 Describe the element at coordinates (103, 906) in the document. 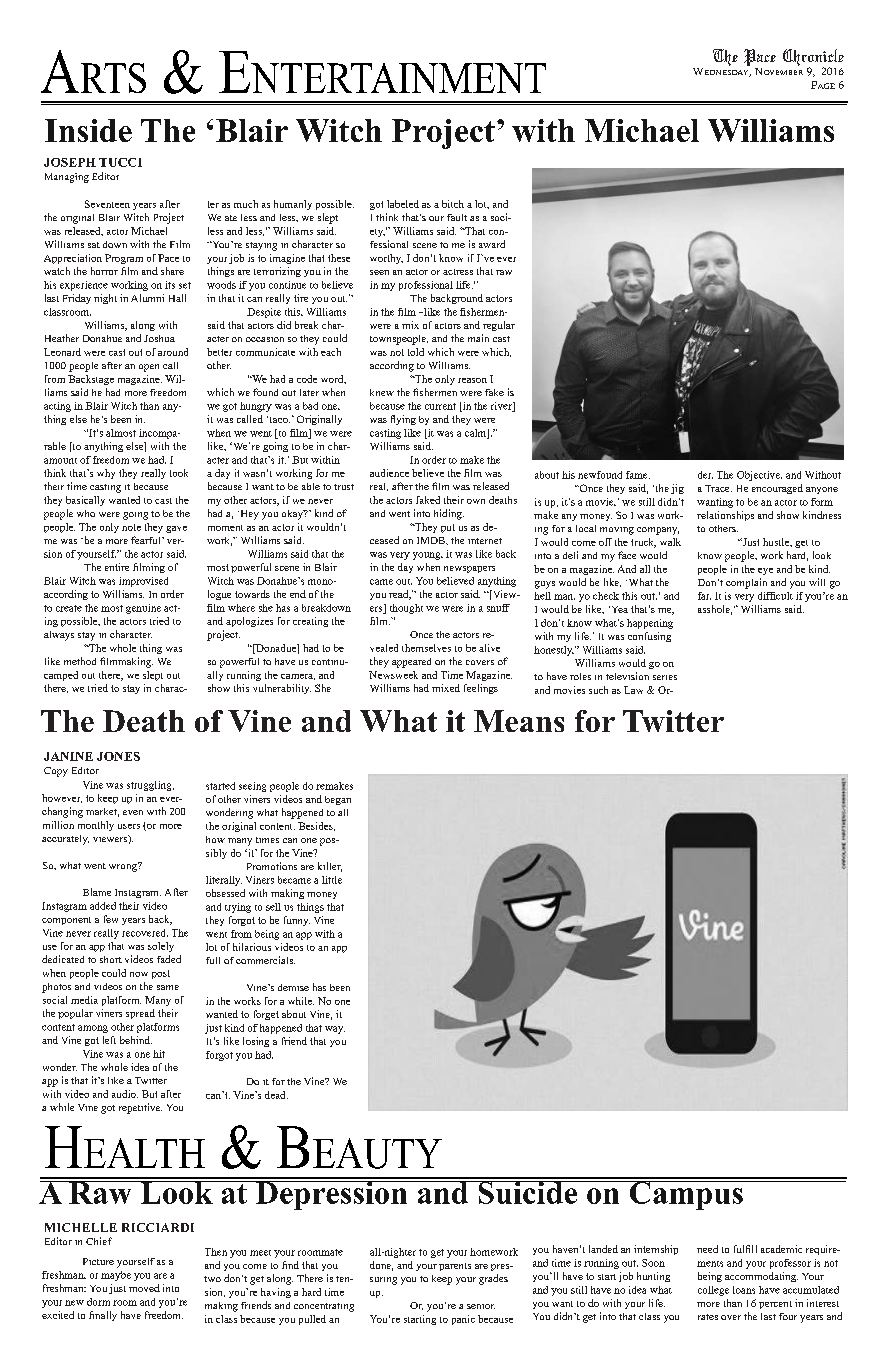

I see `added` at that location.
